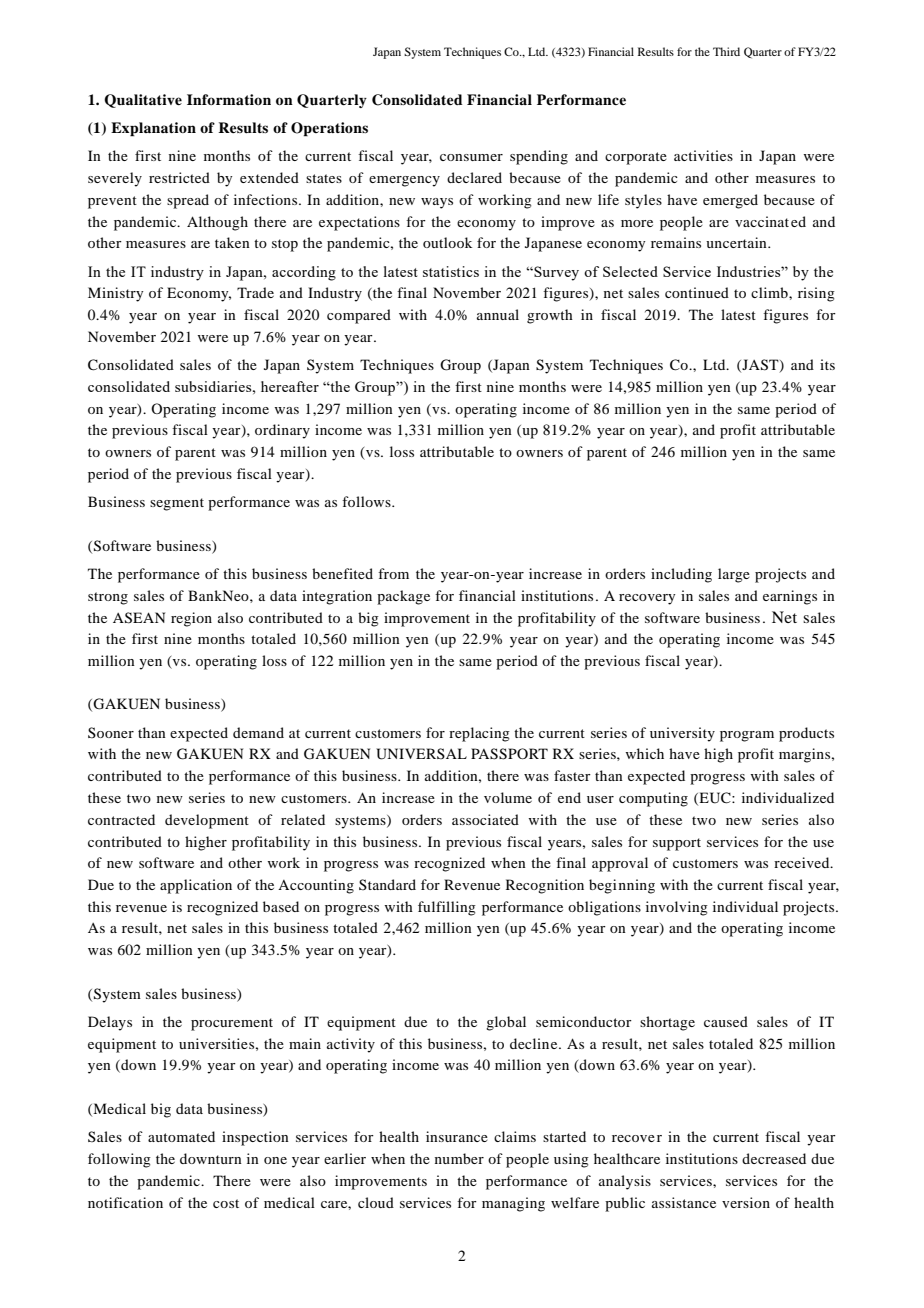 The image size is (924, 1308). Describe the element at coordinates (677, 908) in the screenshot. I see `involving` at that location.
